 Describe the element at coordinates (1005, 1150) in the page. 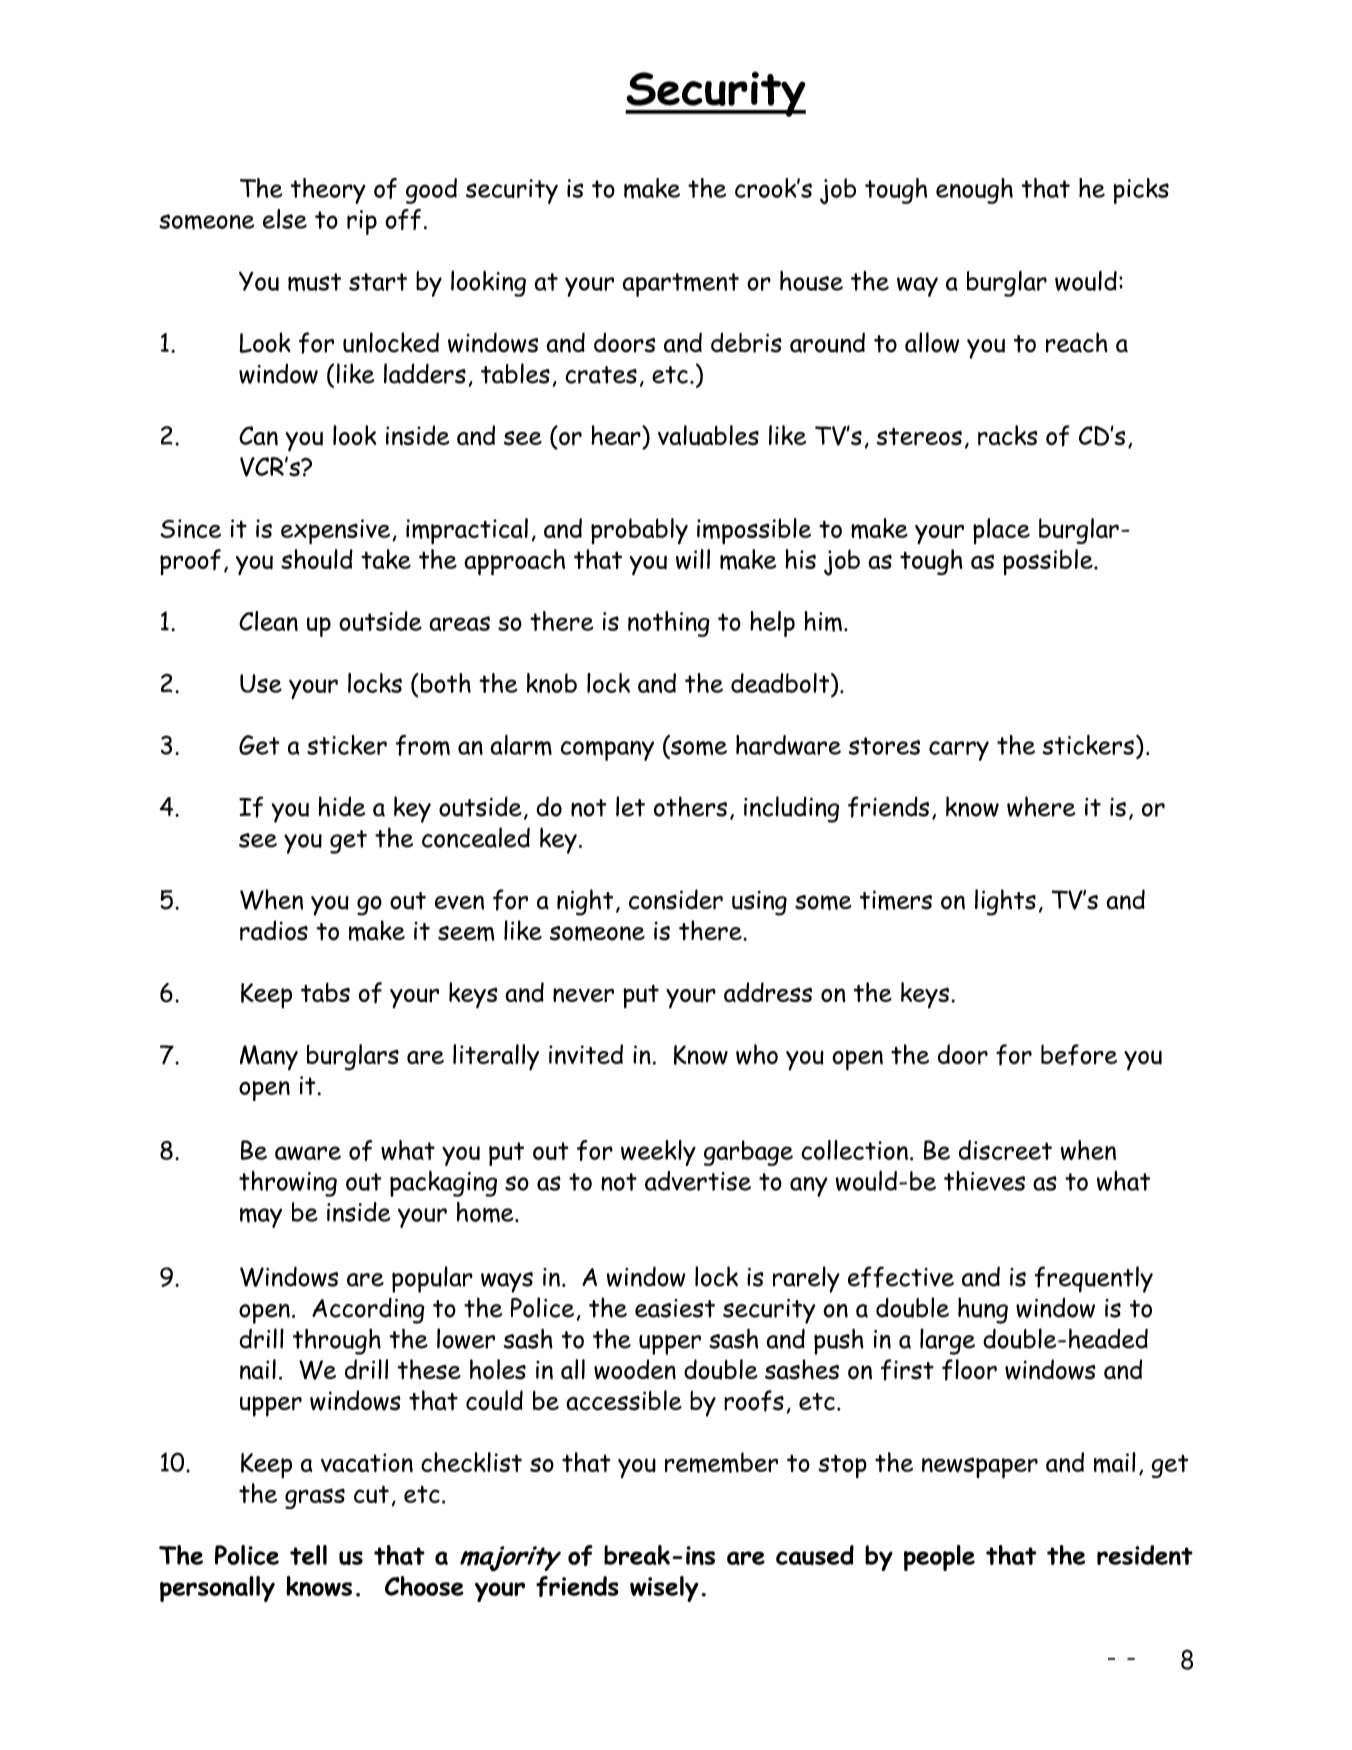

I see `discreet` at that location.
